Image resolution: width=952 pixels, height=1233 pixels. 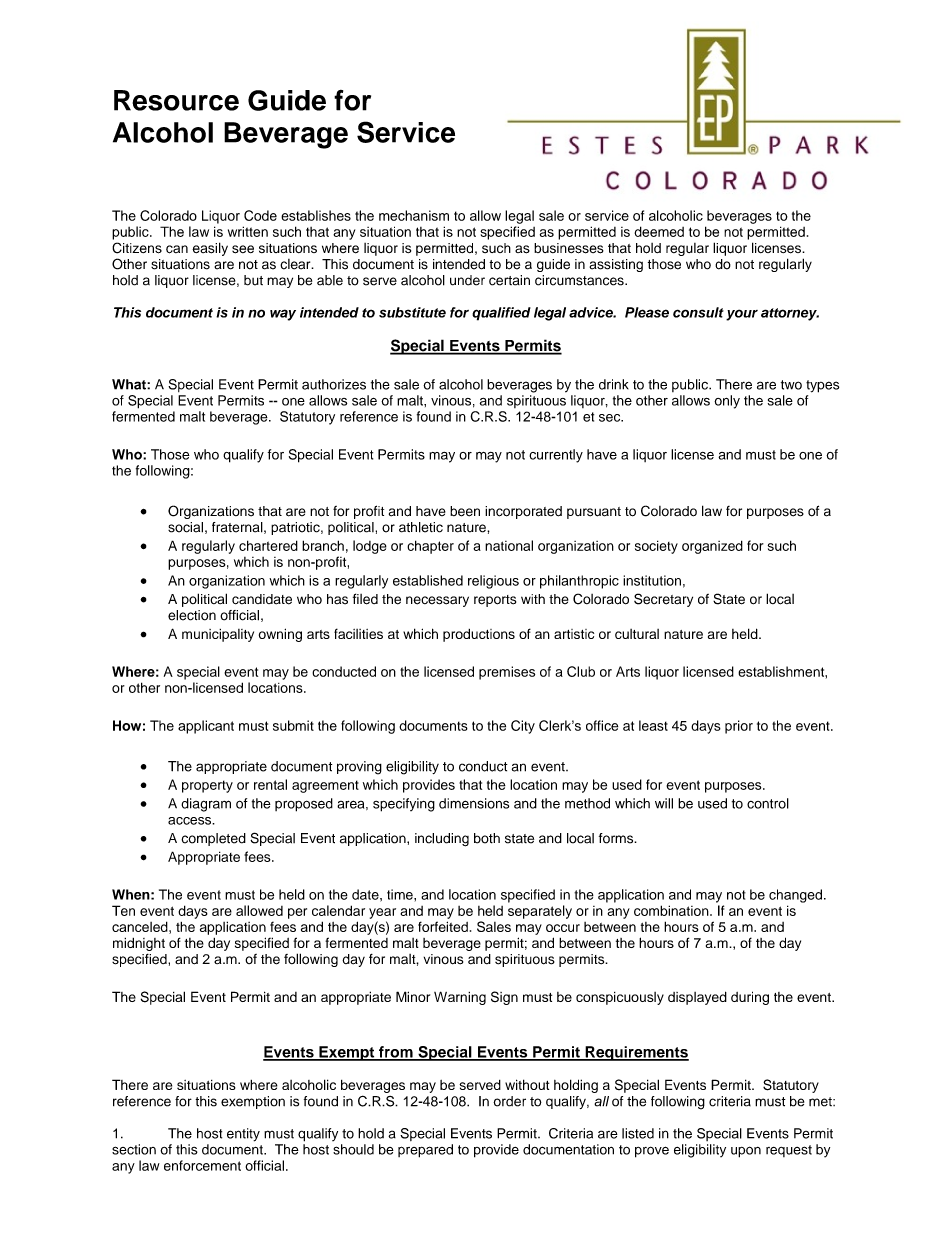 What do you see at coordinates (659, 231) in the screenshot?
I see `deemed` at bounding box center [659, 231].
